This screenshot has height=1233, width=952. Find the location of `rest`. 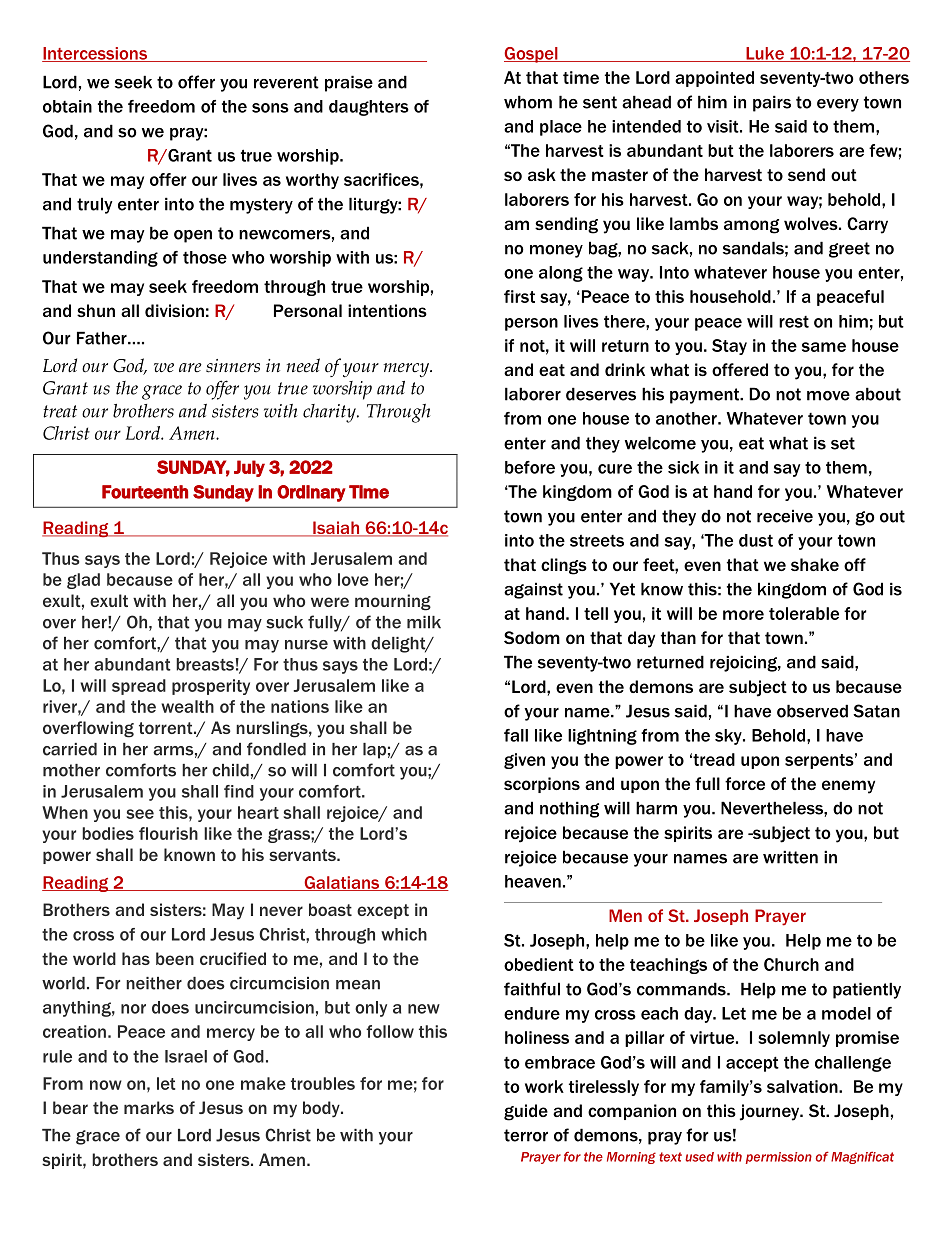

rest is located at coordinates (794, 322).
